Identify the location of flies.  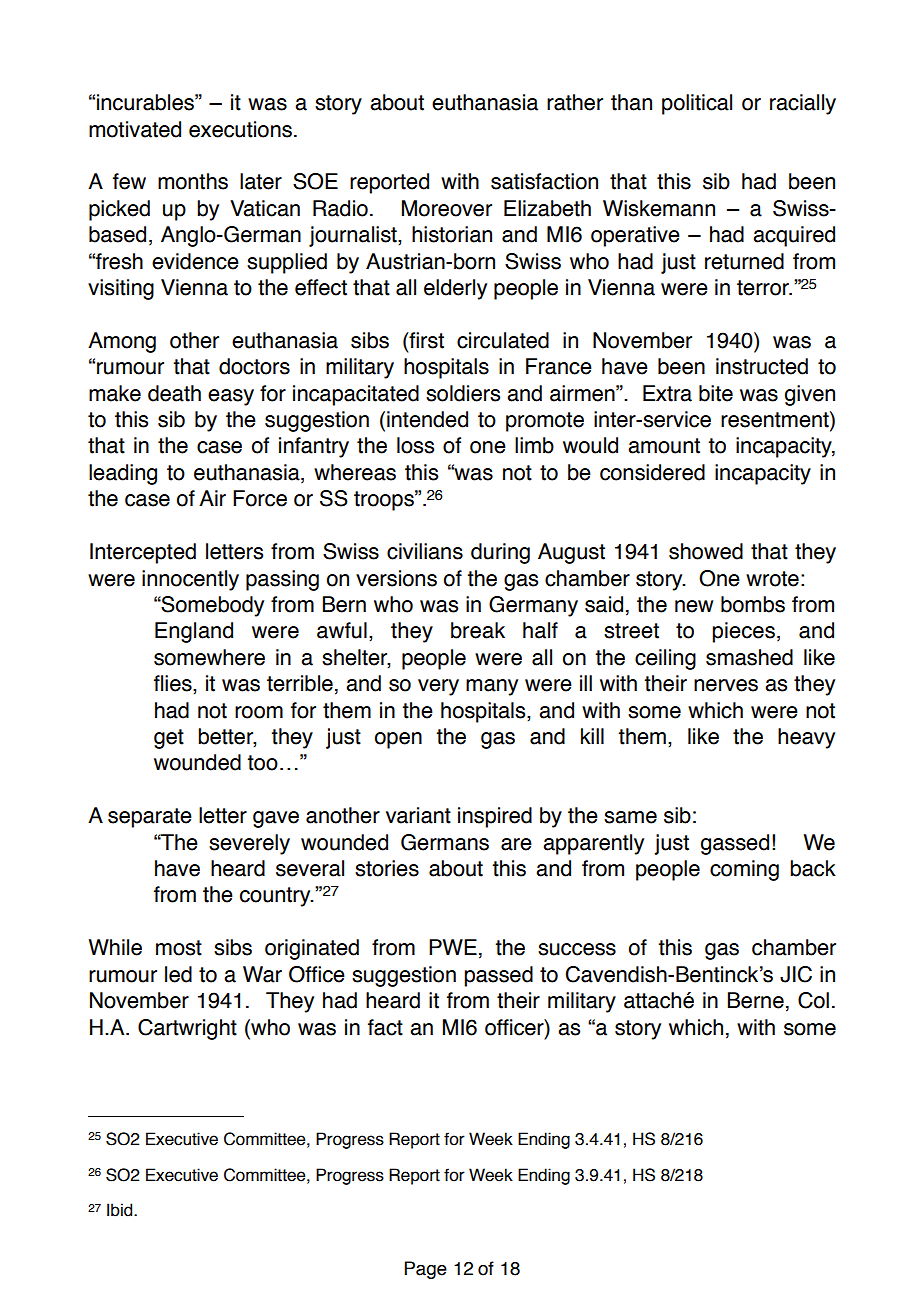
(174, 684).
